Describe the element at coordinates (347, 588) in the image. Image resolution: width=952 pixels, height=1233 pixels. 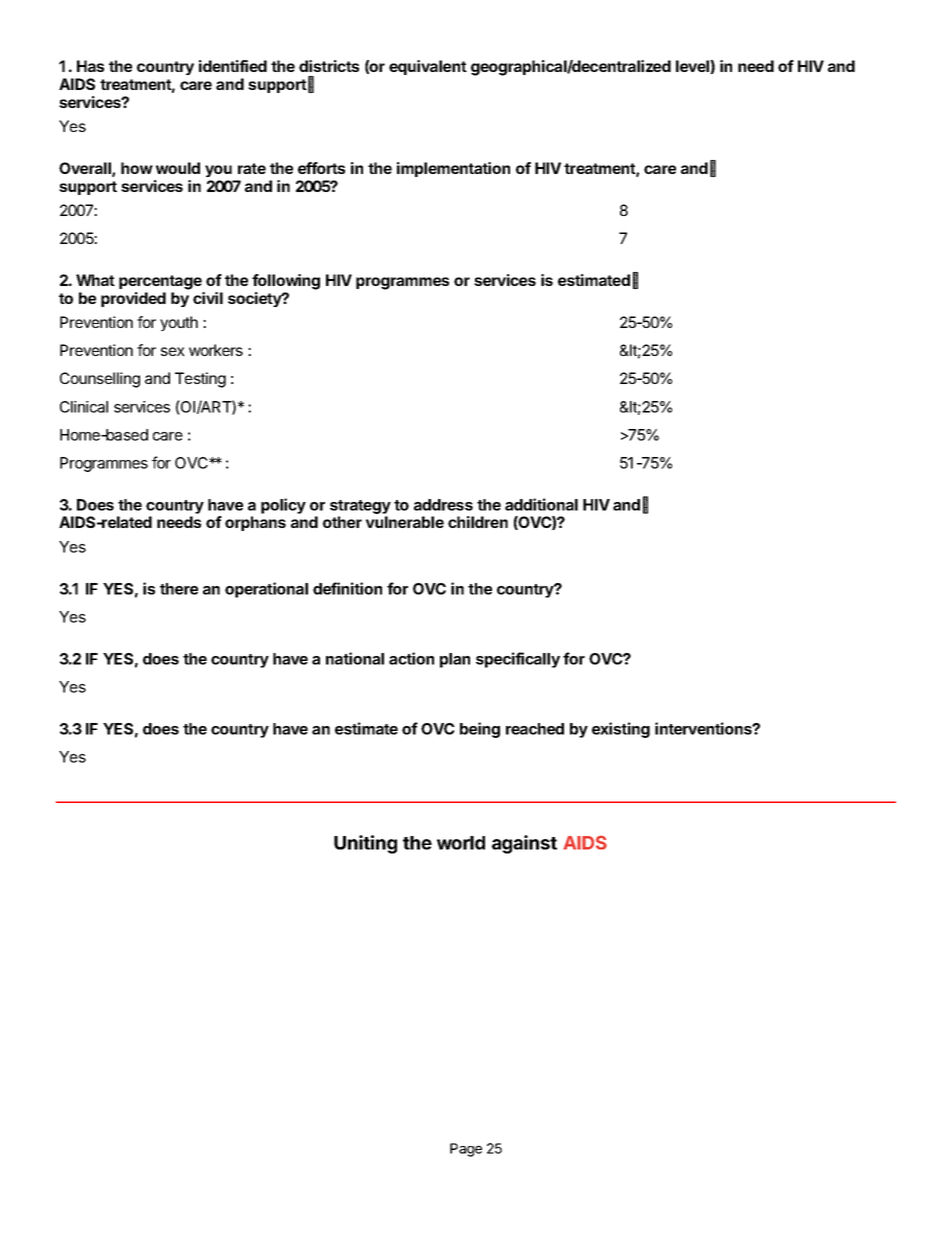
I see `definition` at that location.
